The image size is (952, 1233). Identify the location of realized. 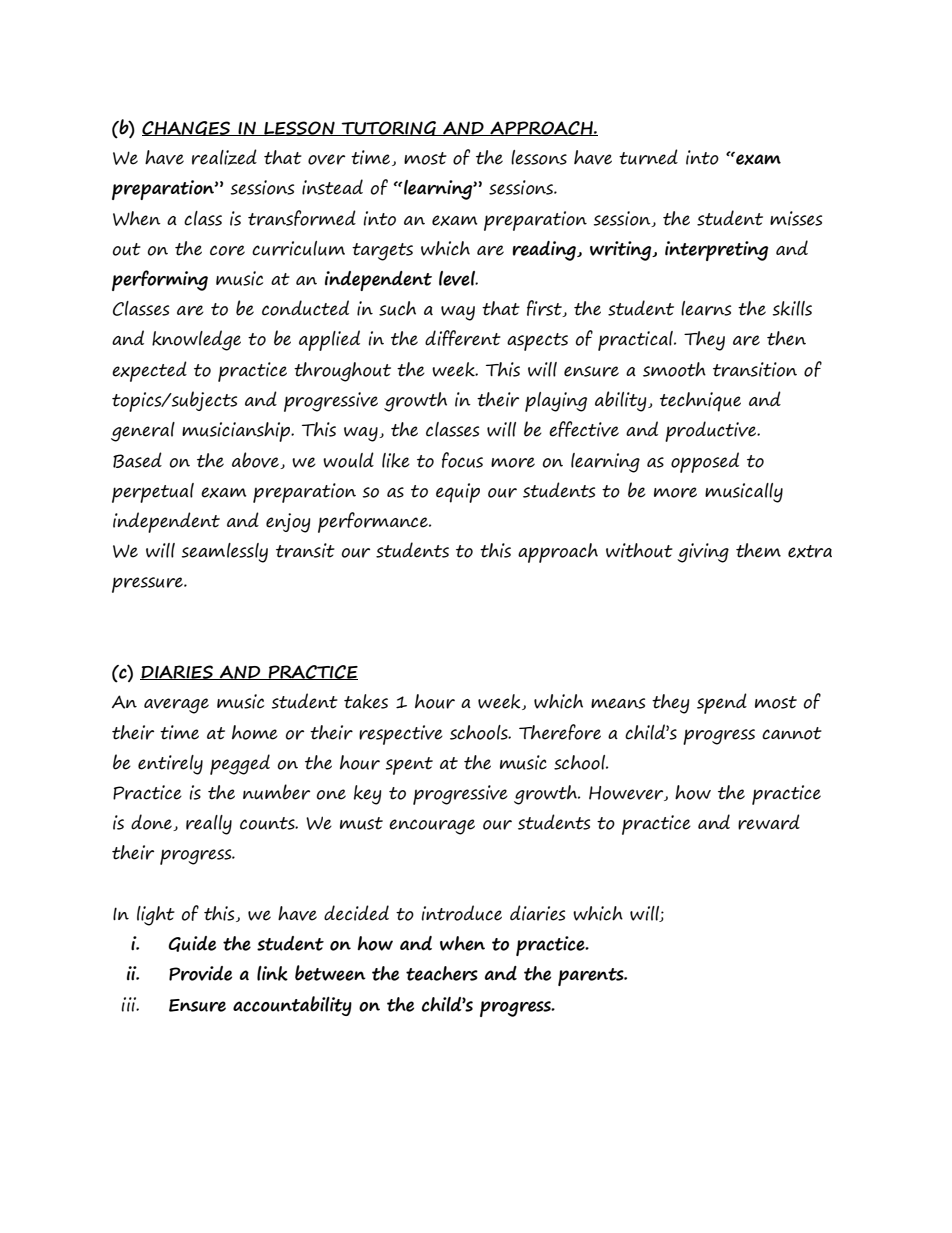
(224, 157).
